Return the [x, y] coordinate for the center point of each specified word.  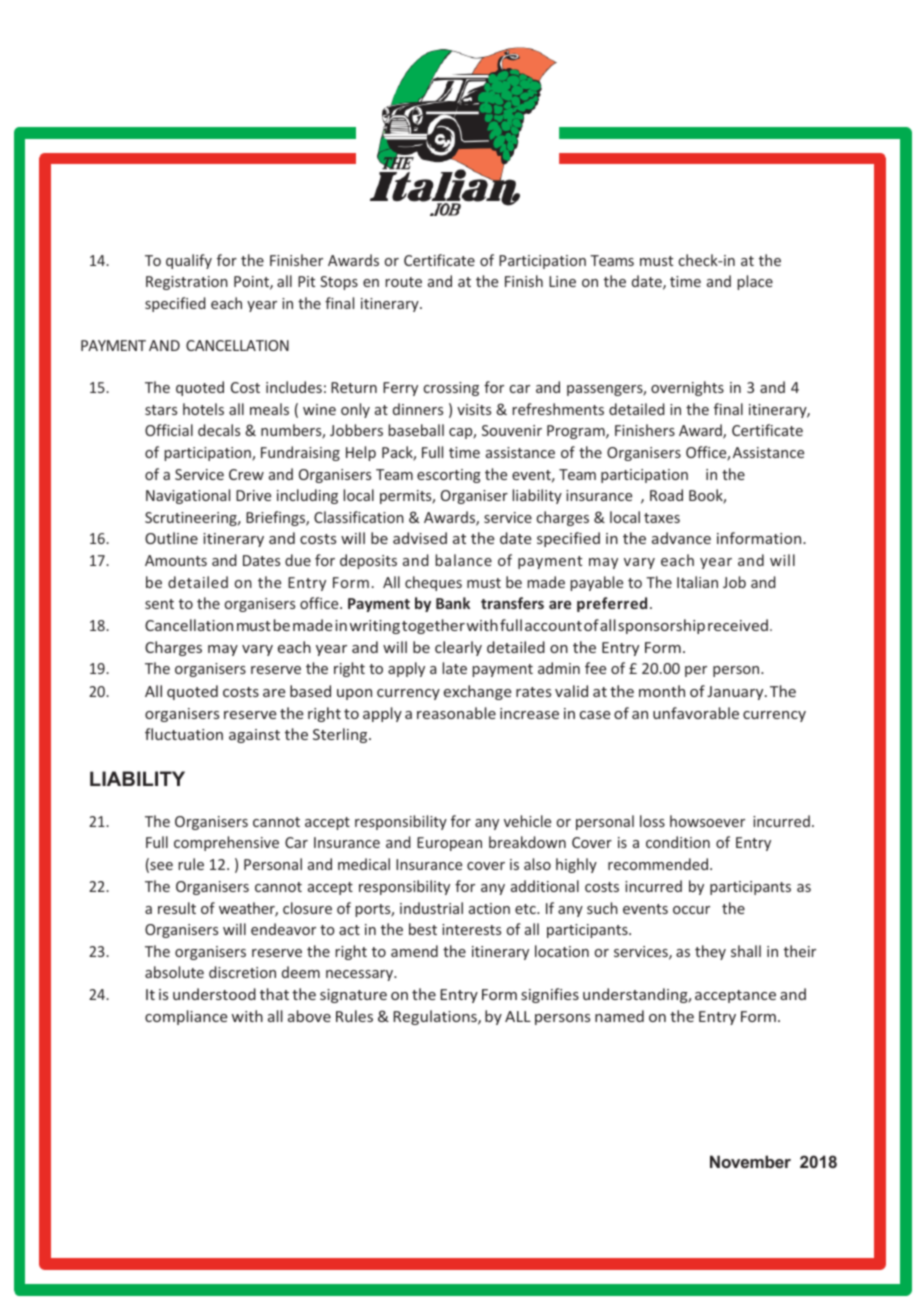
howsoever [707, 821]
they [710, 952]
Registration [187, 283]
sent [159, 604]
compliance [186, 1017]
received [738, 625]
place [755, 282]
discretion [242, 972]
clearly [458, 648]
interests [471, 929]
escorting [449, 476]
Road [666, 495]
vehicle [527, 821]
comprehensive [226, 843]
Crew [246, 474]
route [403, 282]
